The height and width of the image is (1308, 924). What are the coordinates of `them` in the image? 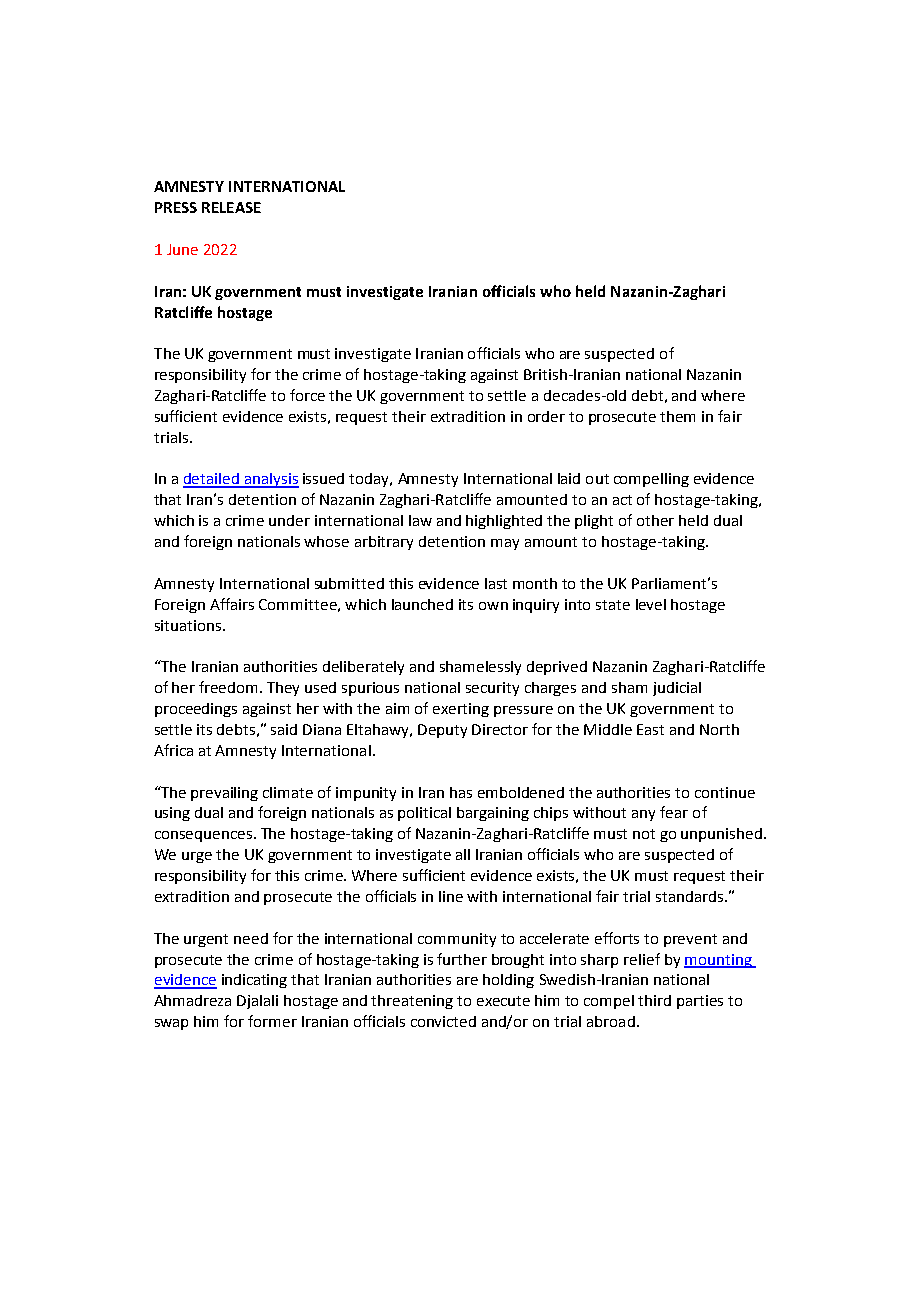 It's located at (677, 416).
